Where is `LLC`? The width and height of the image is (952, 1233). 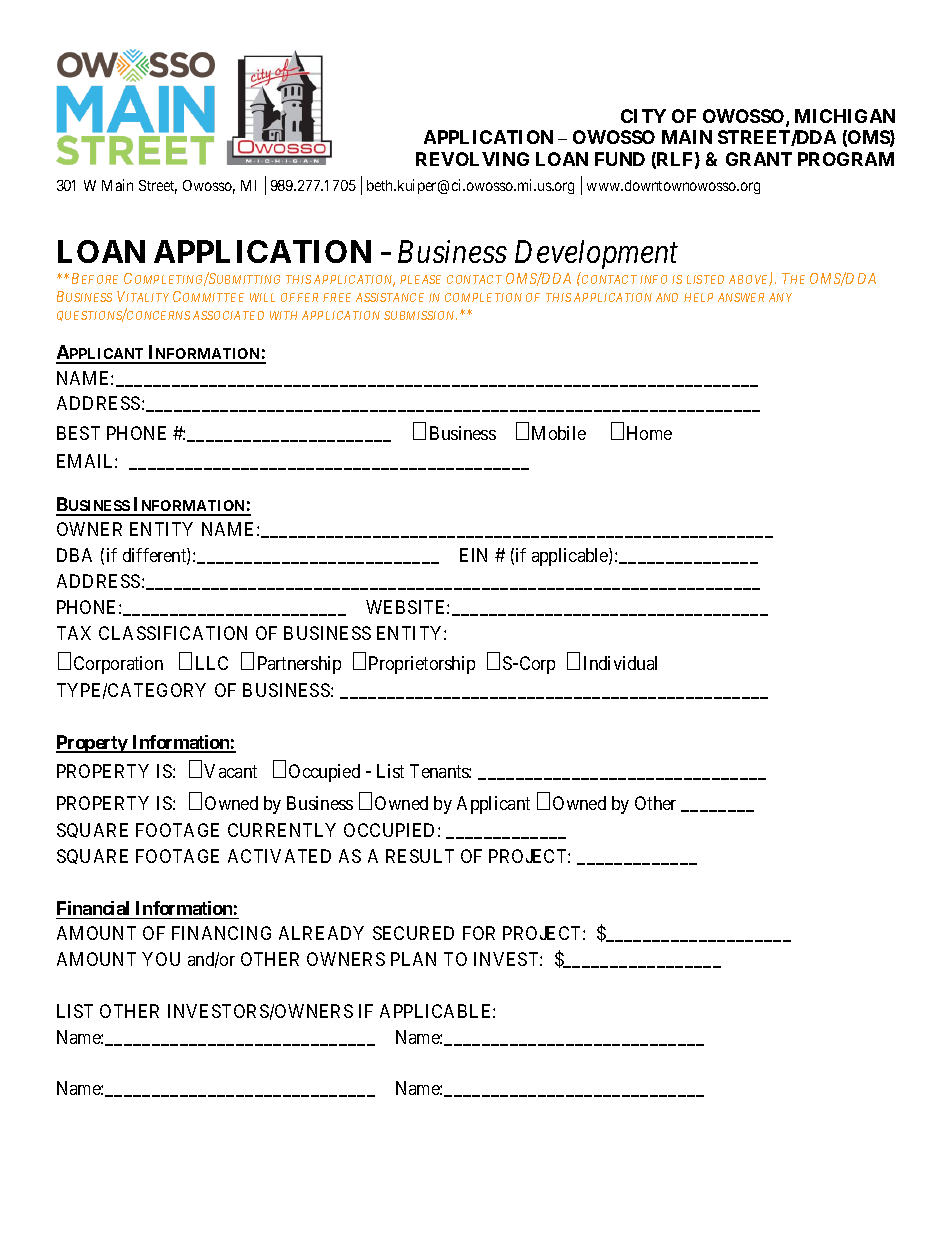 LLC is located at coordinates (212, 663).
